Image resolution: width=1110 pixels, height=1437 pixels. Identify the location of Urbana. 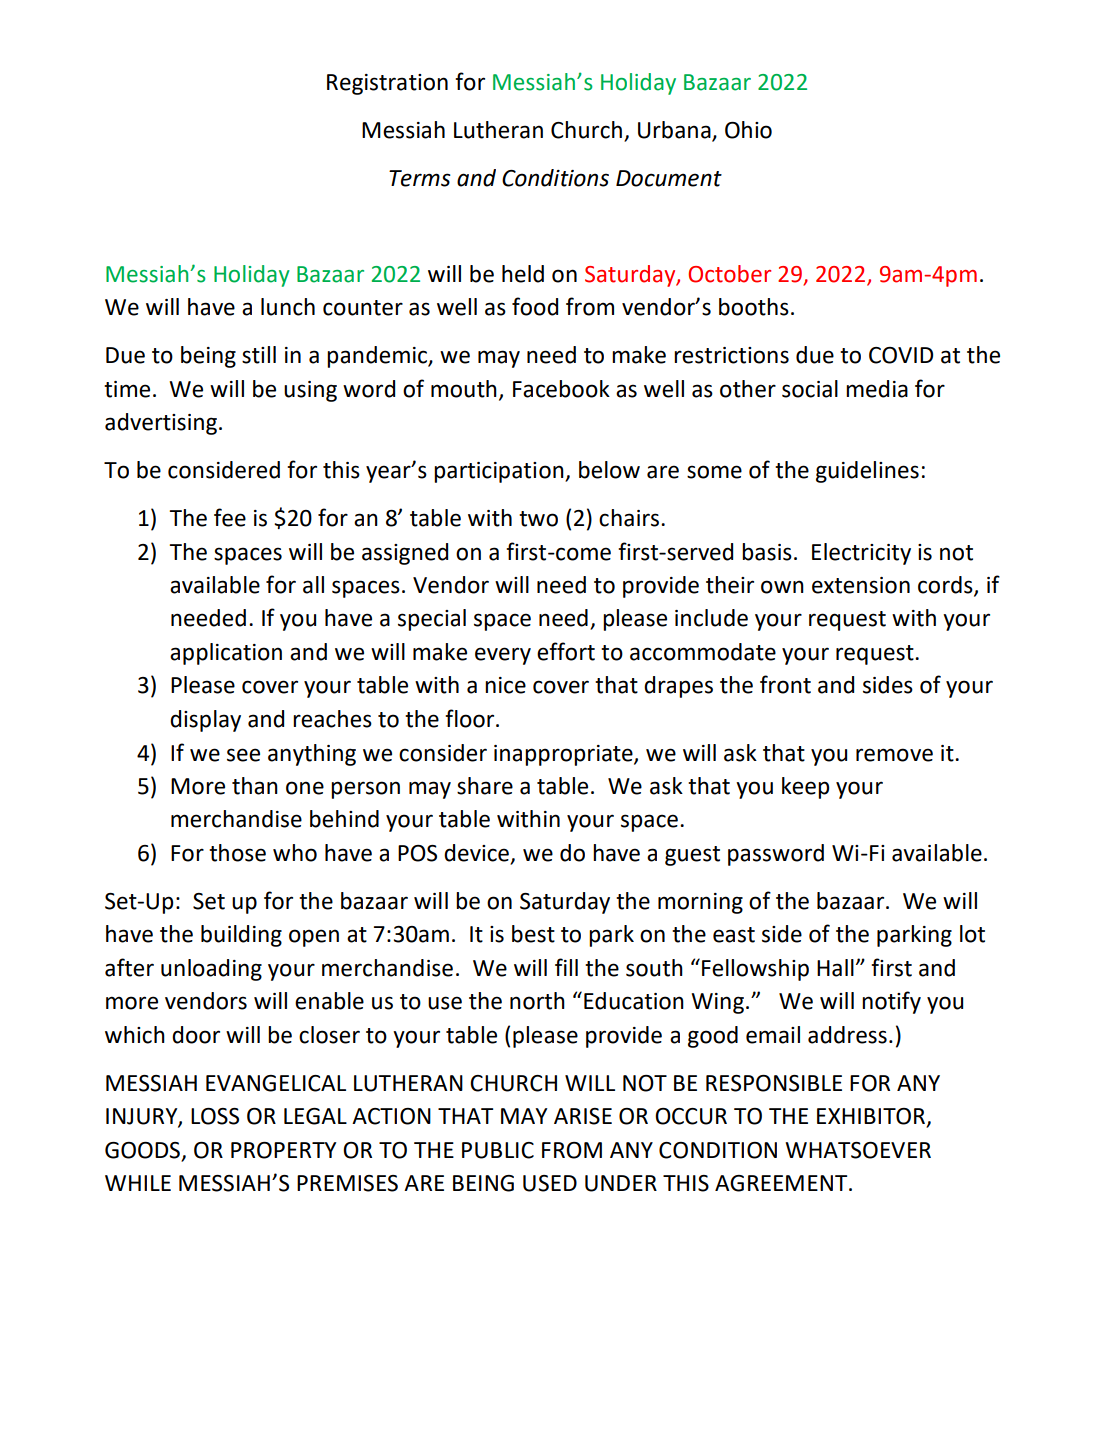
(674, 130).
